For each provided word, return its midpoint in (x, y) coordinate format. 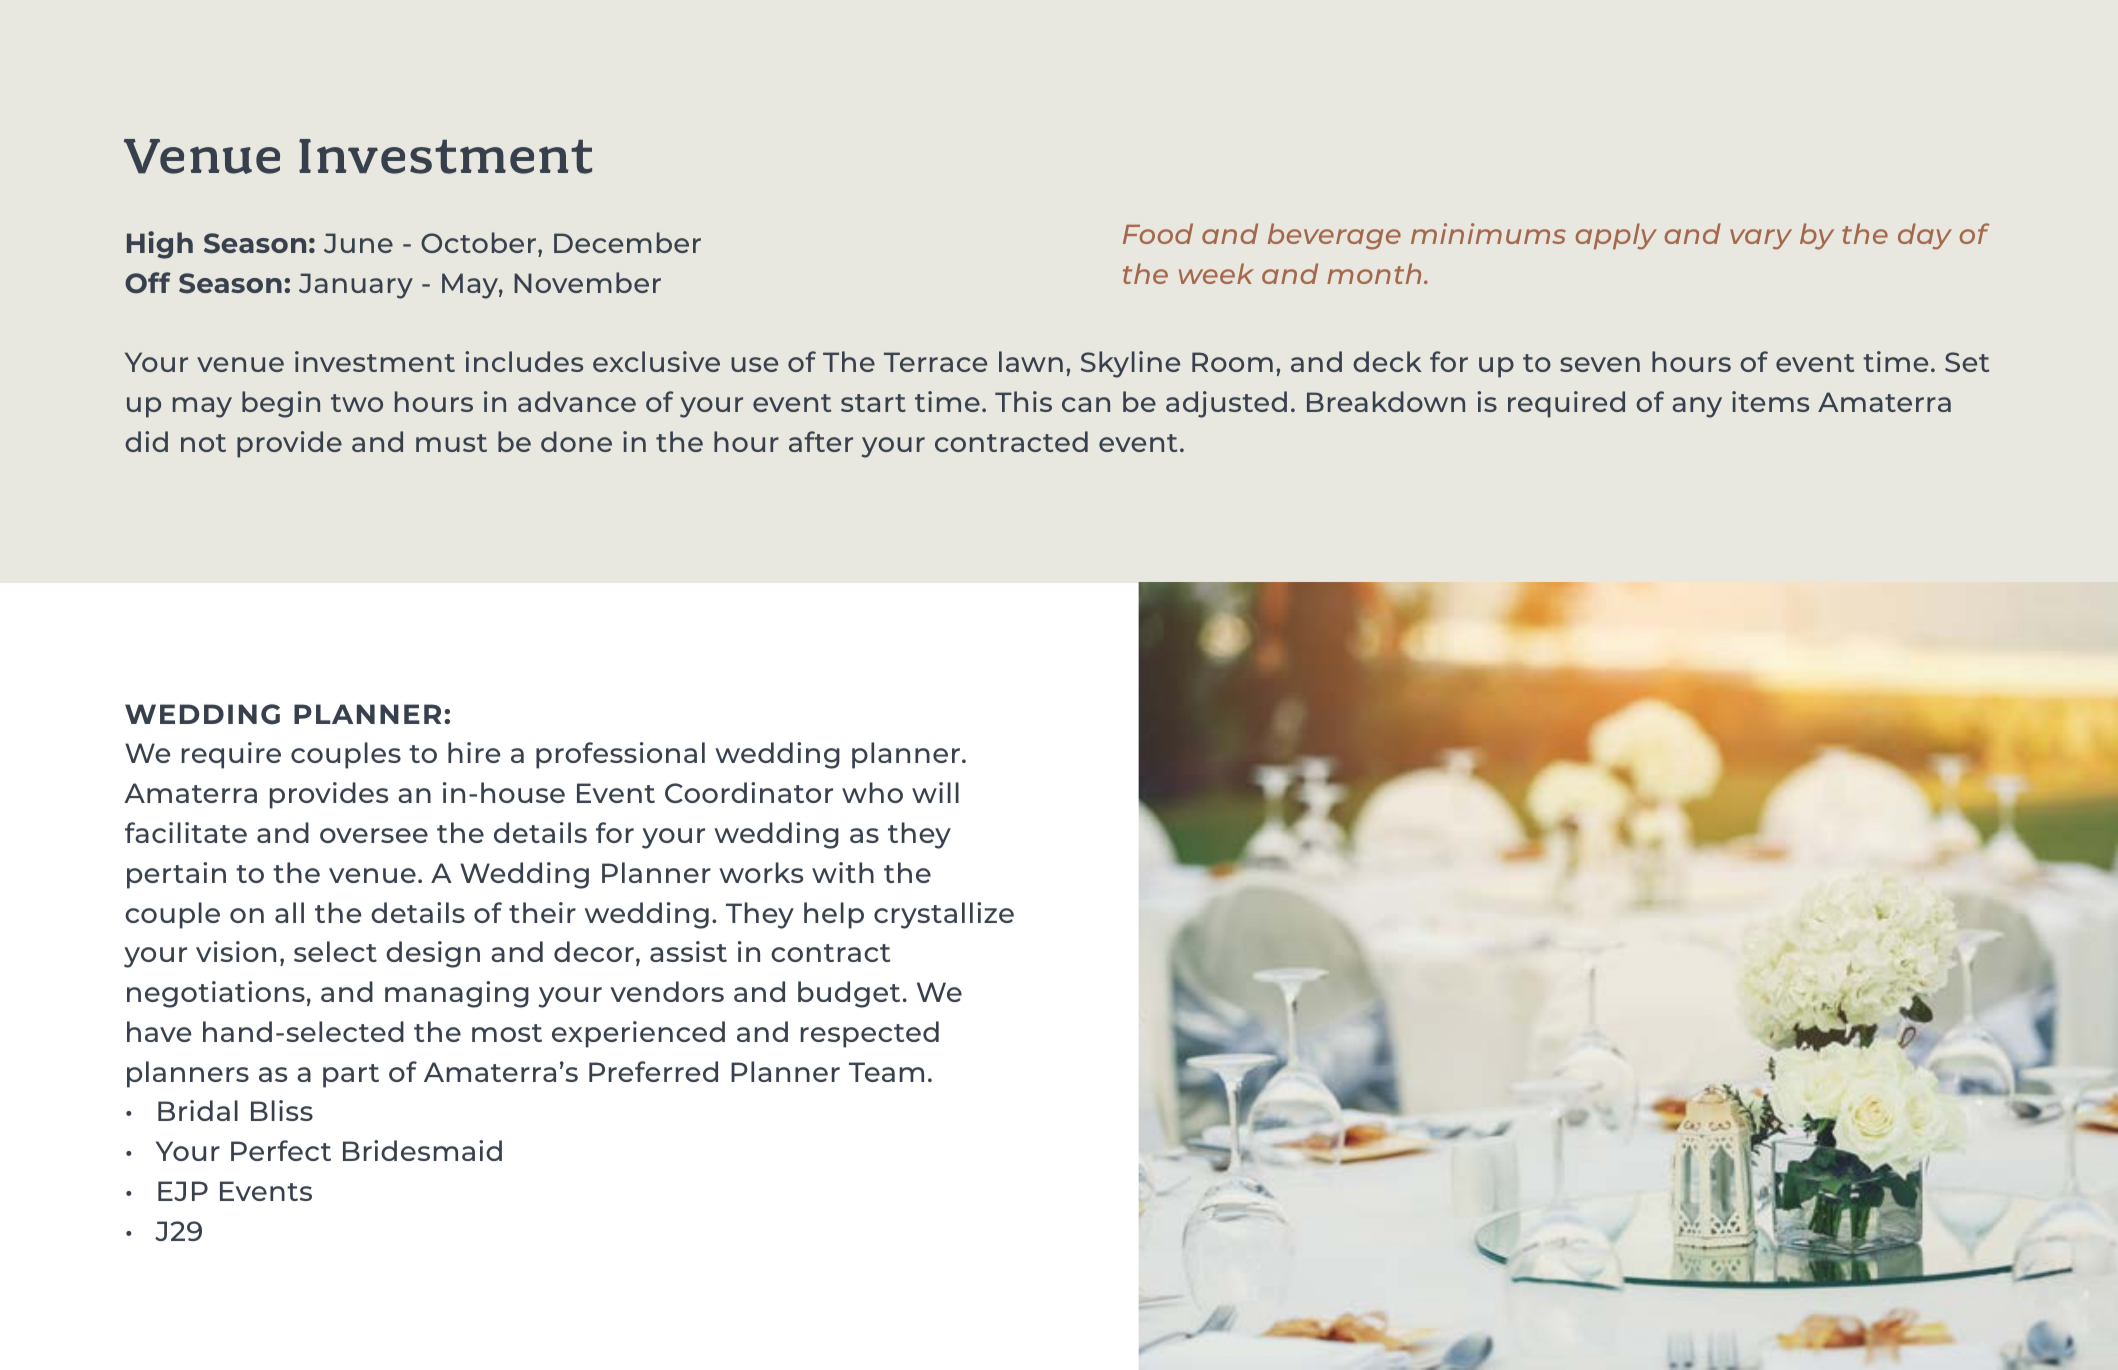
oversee (374, 835)
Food (1158, 233)
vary (1761, 239)
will (935, 792)
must (451, 443)
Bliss (282, 1110)
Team (886, 1072)
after (821, 441)
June (358, 243)
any (1697, 407)
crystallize (944, 915)
